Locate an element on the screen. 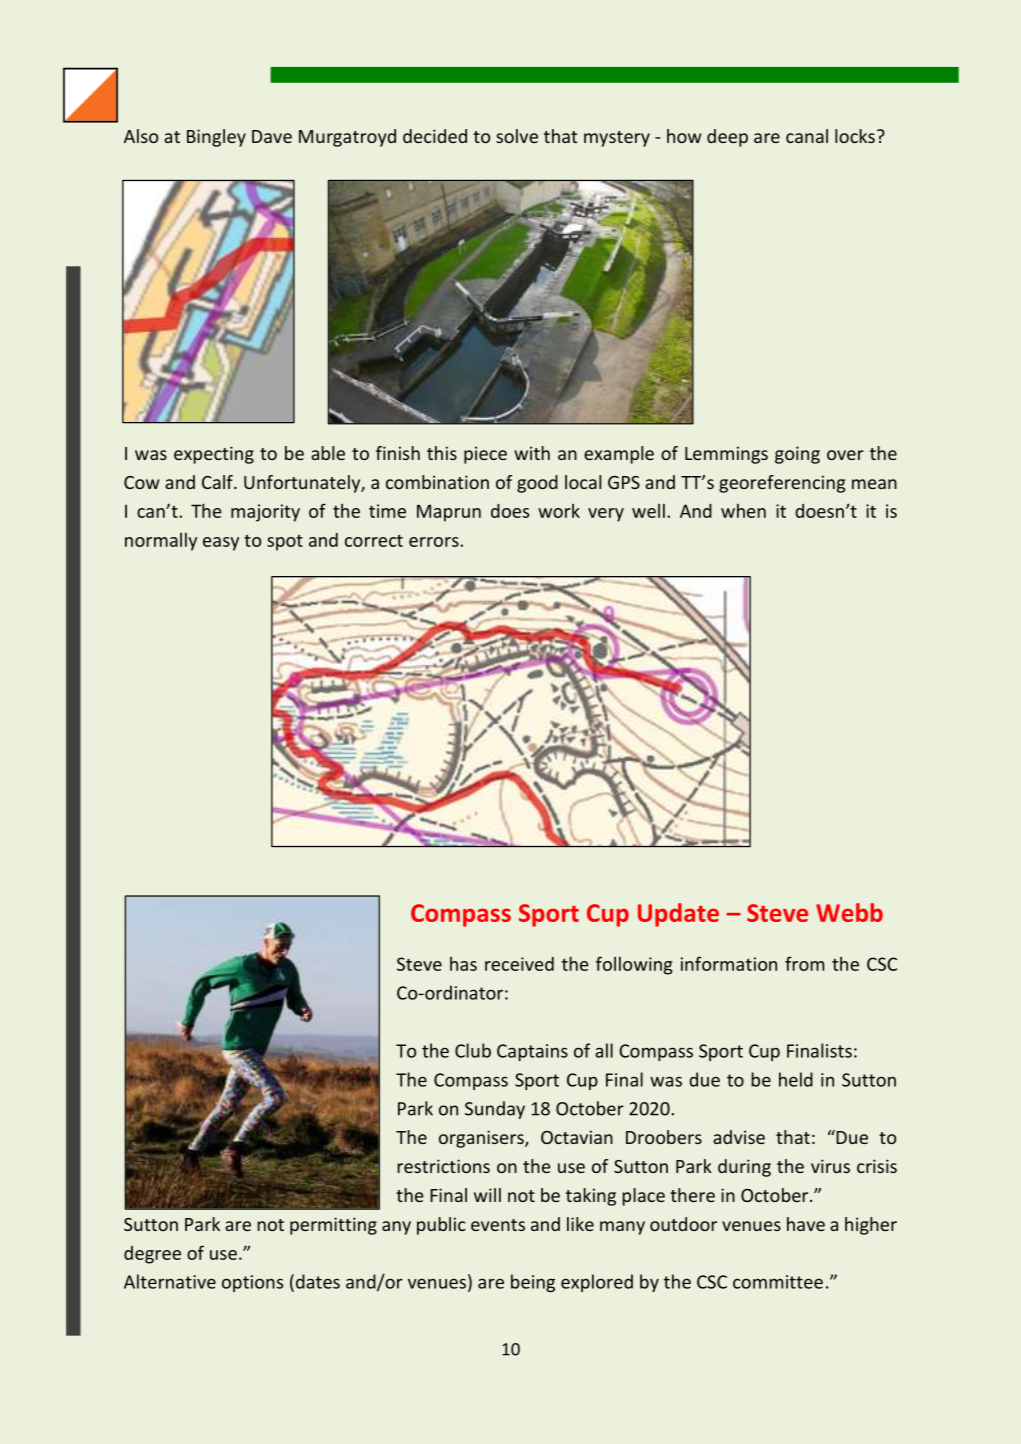 The width and height of the screenshot is (1021, 1444). when is located at coordinates (743, 511).
